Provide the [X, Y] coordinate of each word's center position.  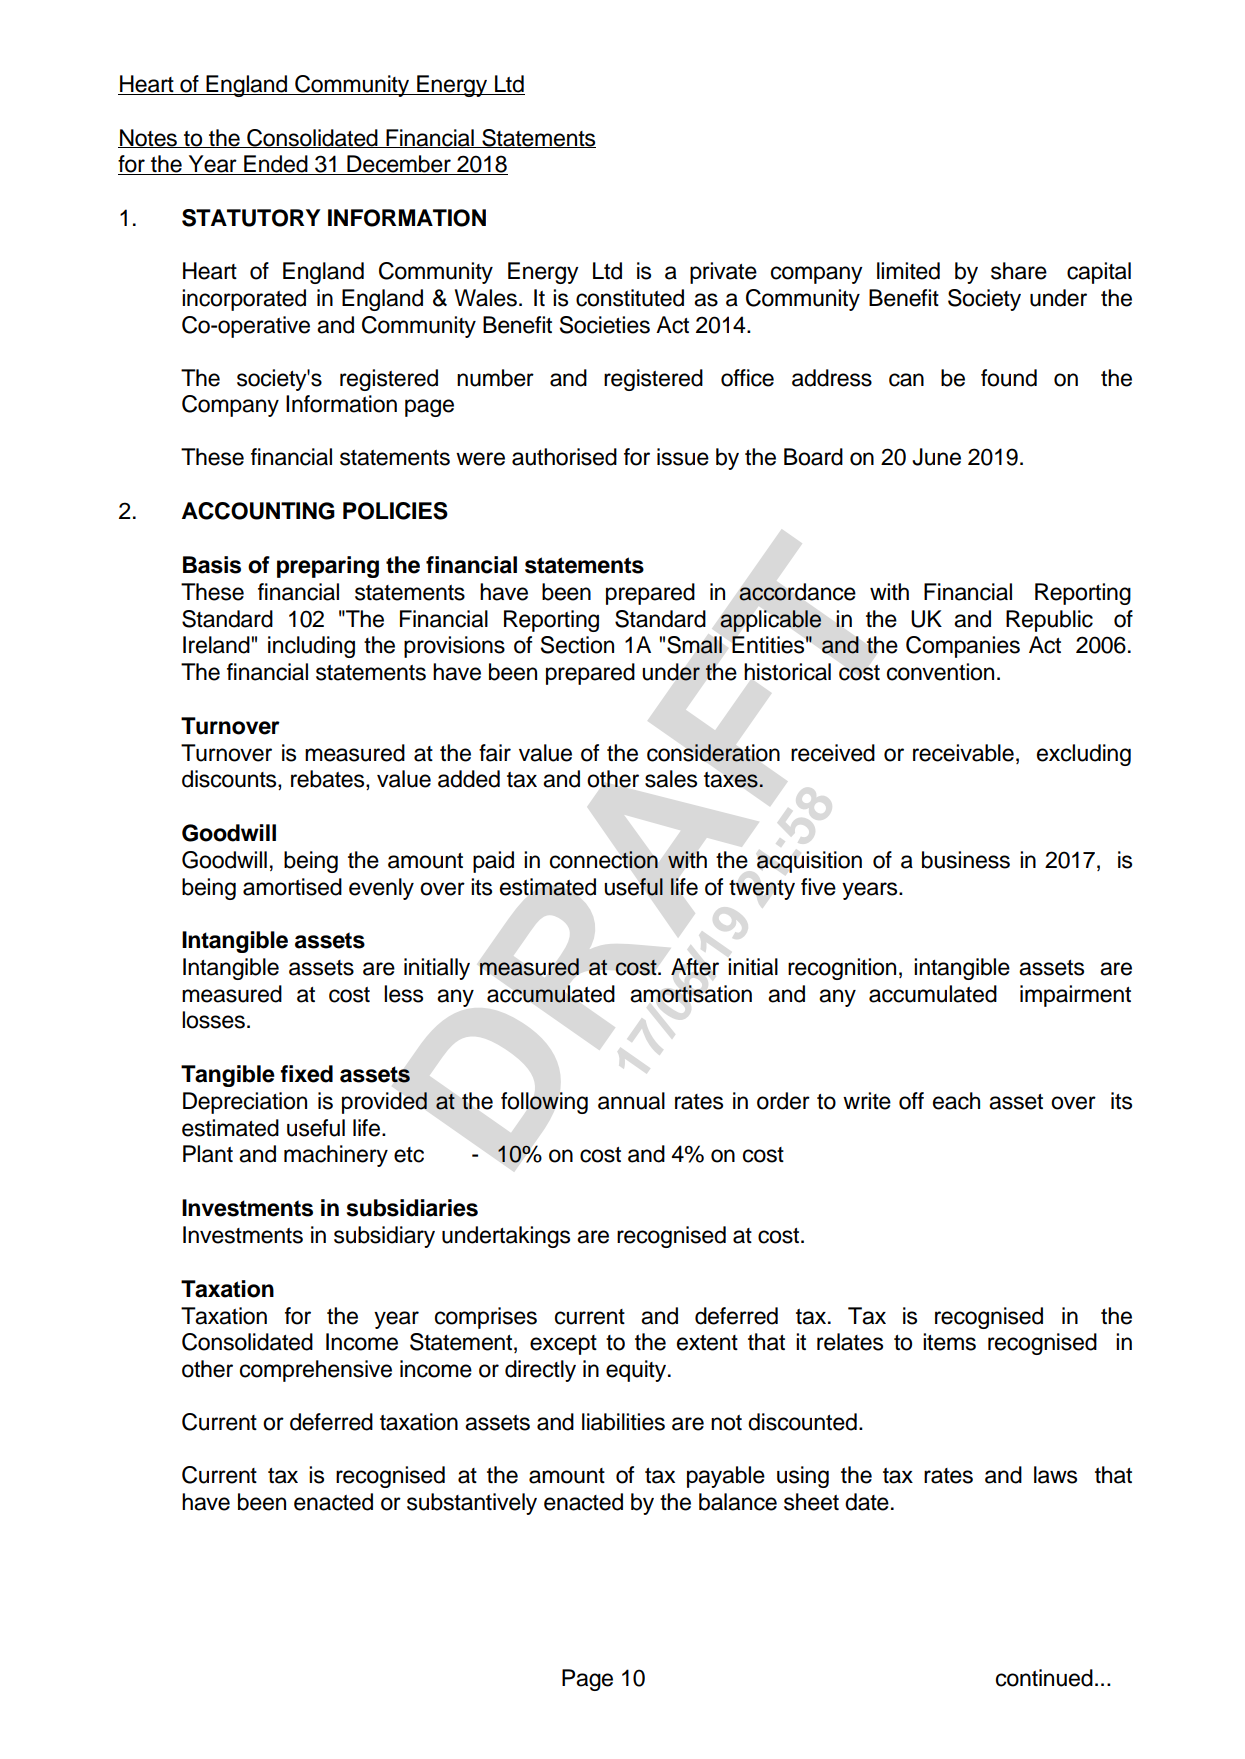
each [956, 1101]
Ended [276, 165]
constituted [630, 298]
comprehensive [316, 1371]
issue [683, 457]
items [949, 1342]
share [1019, 271]
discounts [230, 780]
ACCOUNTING [258, 511]
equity [637, 1371]
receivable [963, 753]
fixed [306, 1074]
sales [671, 779]
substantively [472, 1504]
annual [631, 1101]
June [936, 457]
